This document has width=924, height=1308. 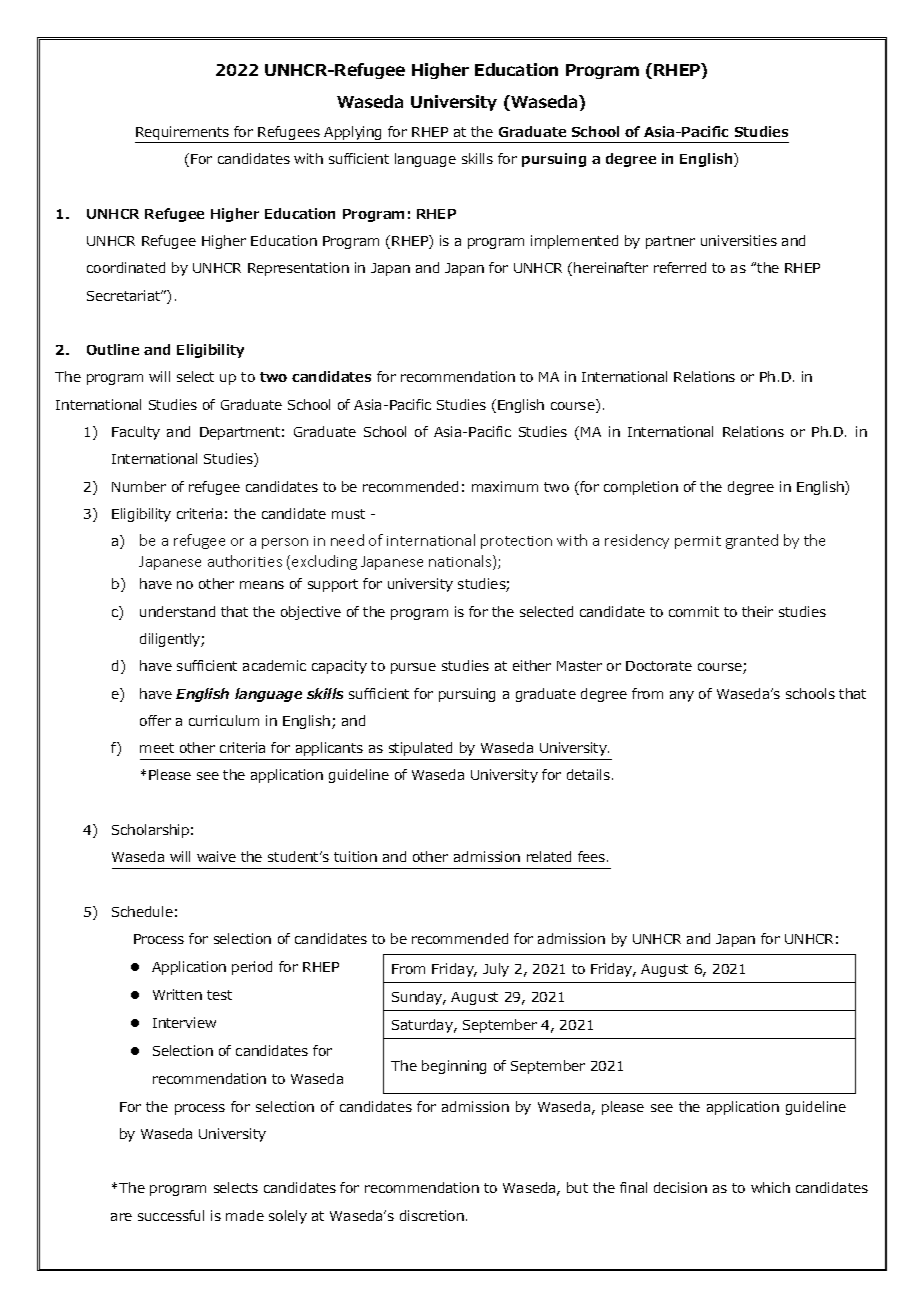 I want to click on maximum, so click(x=505, y=486).
